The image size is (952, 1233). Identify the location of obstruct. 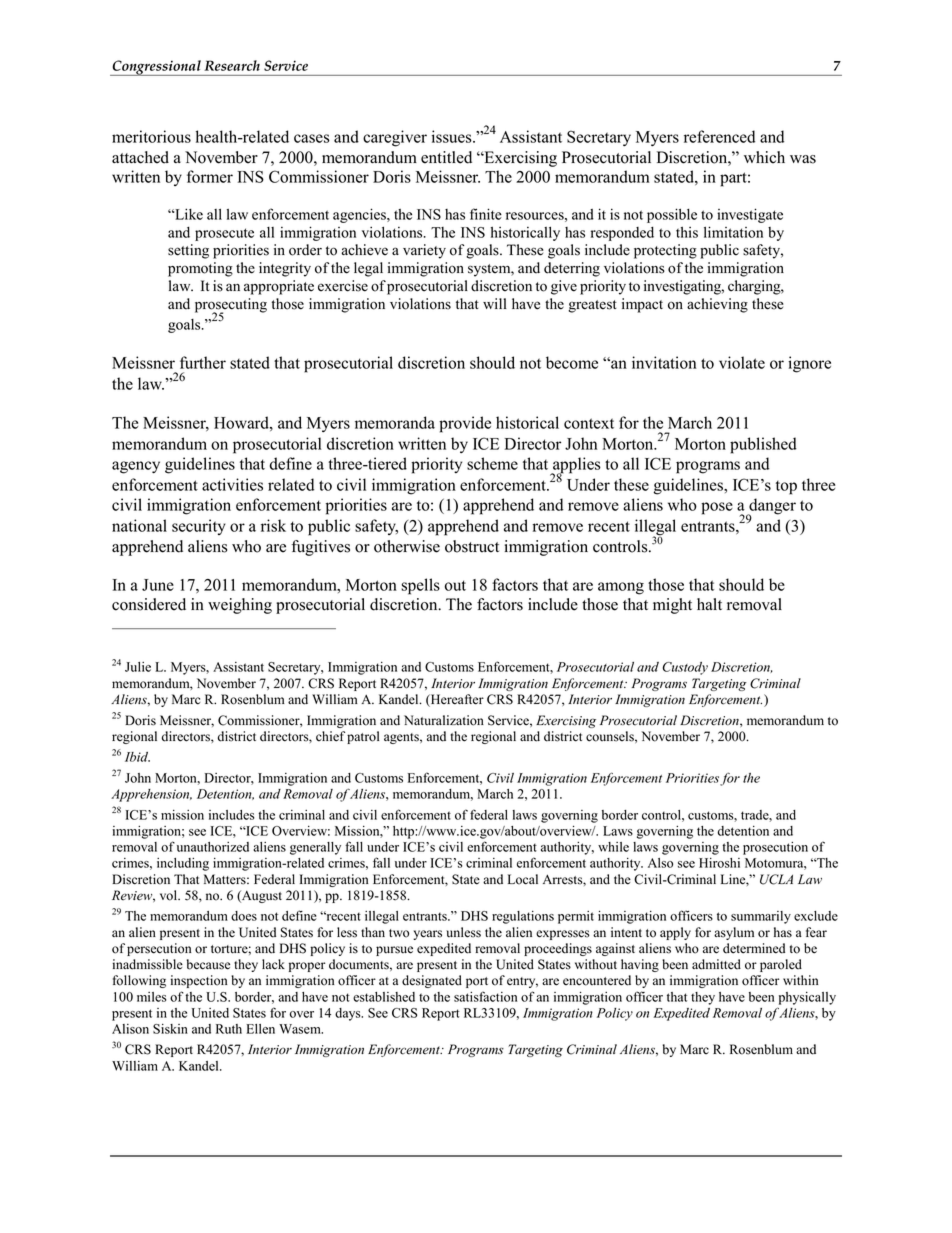
(472, 546).
